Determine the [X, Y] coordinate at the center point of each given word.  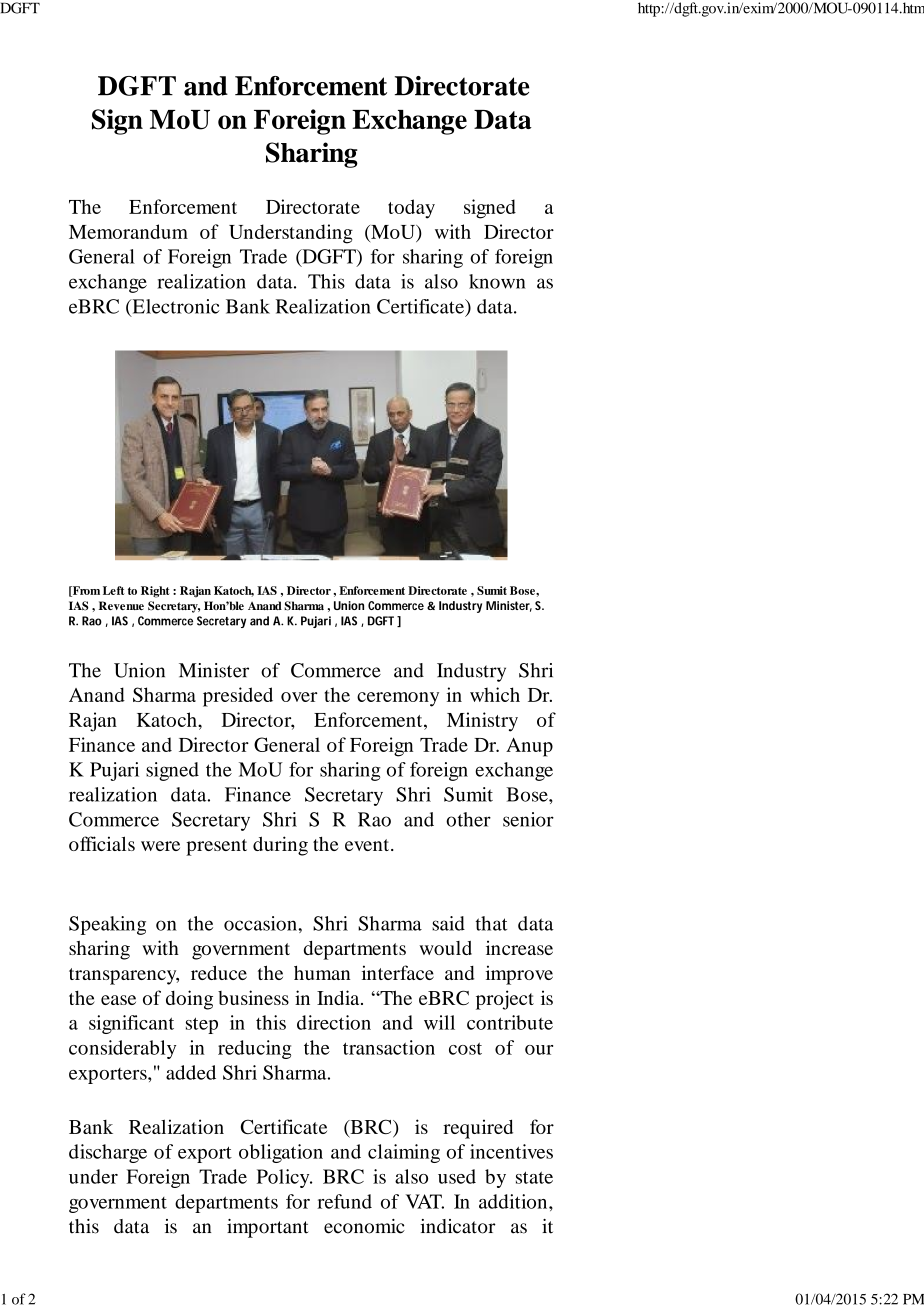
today [411, 209]
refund [344, 1201]
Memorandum [128, 231]
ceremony [398, 699]
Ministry [482, 722]
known [497, 281]
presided [238, 697]
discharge [108, 1153]
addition [514, 1201]
